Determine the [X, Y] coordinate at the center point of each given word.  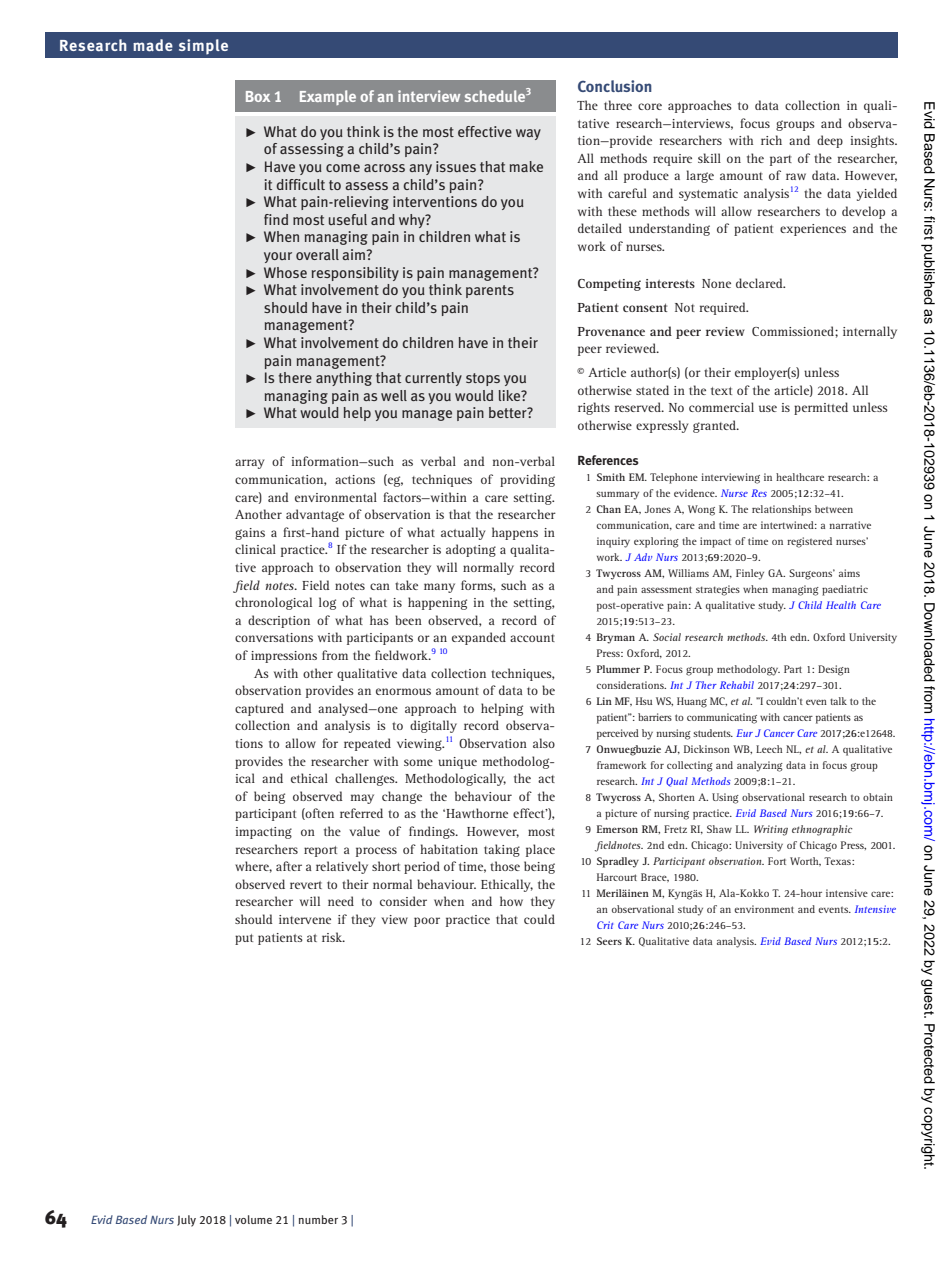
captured [259, 709]
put [244, 939]
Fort [777, 861]
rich [771, 140]
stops [483, 379]
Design [834, 670]
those [505, 866]
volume [253, 1219]
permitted [821, 408]
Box [258, 96]
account [532, 638]
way [528, 134]
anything [344, 379]
